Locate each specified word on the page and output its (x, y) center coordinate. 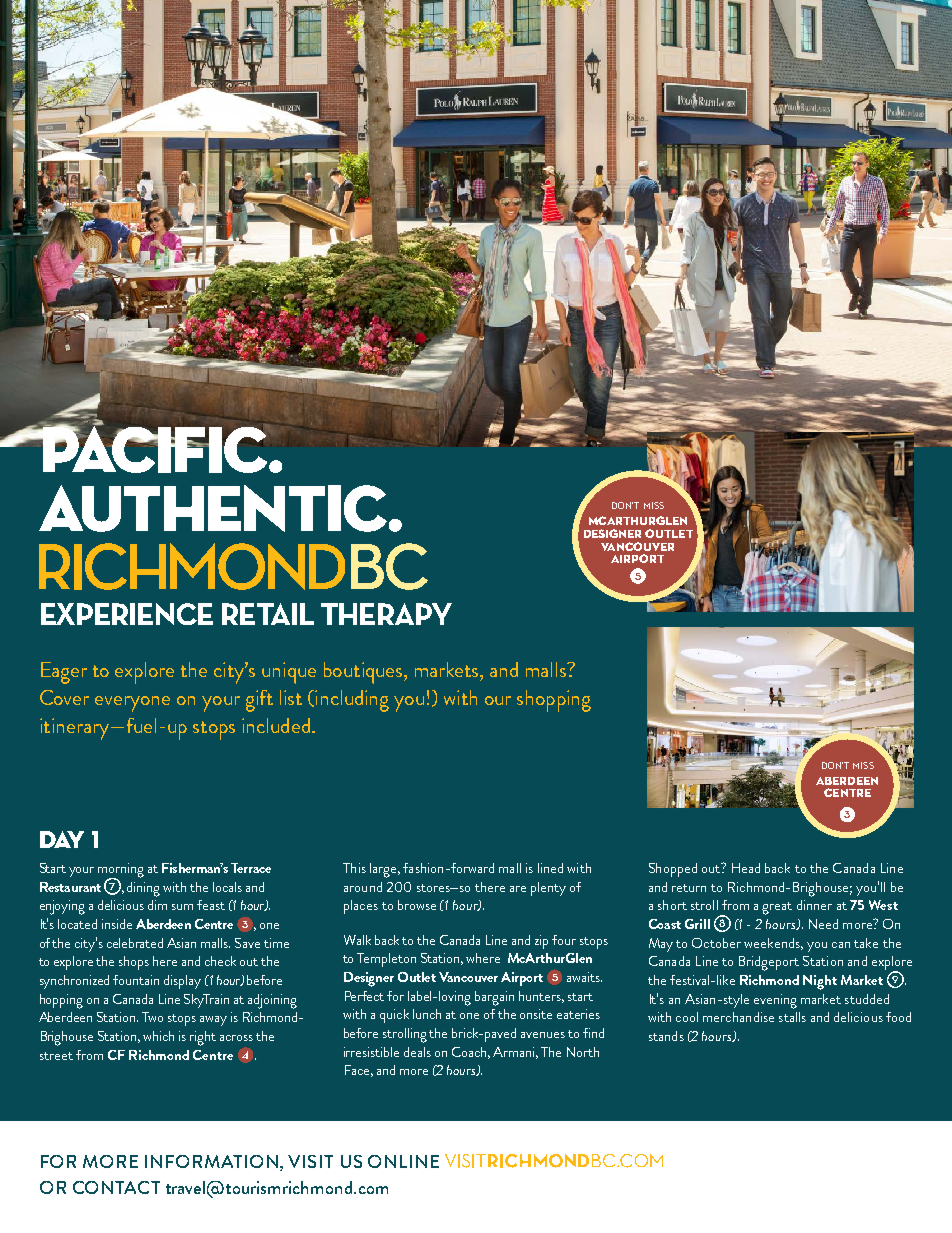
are (518, 889)
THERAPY (386, 614)
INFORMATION (213, 1161)
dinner (814, 905)
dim (157, 905)
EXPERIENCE (127, 614)
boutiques (364, 673)
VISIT (310, 1161)
